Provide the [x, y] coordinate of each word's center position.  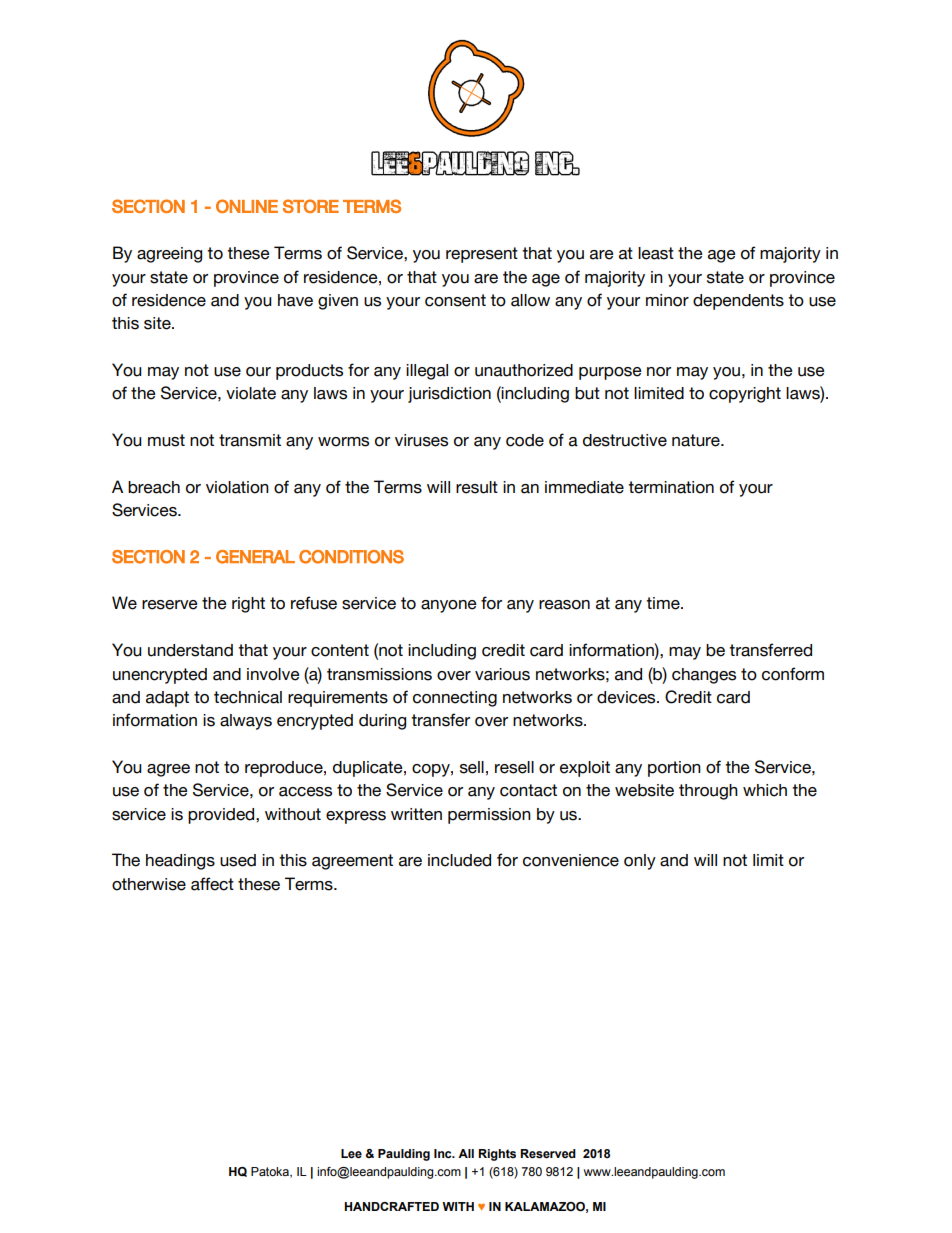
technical [248, 697]
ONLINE [247, 206]
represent [482, 255]
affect [212, 884]
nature [697, 440]
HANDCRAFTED [391, 1206]
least [656, 253]
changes [704, 676]
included [459, 860]
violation [237, 487]
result [477, 487]
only [640, 862]
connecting [455, 699]
